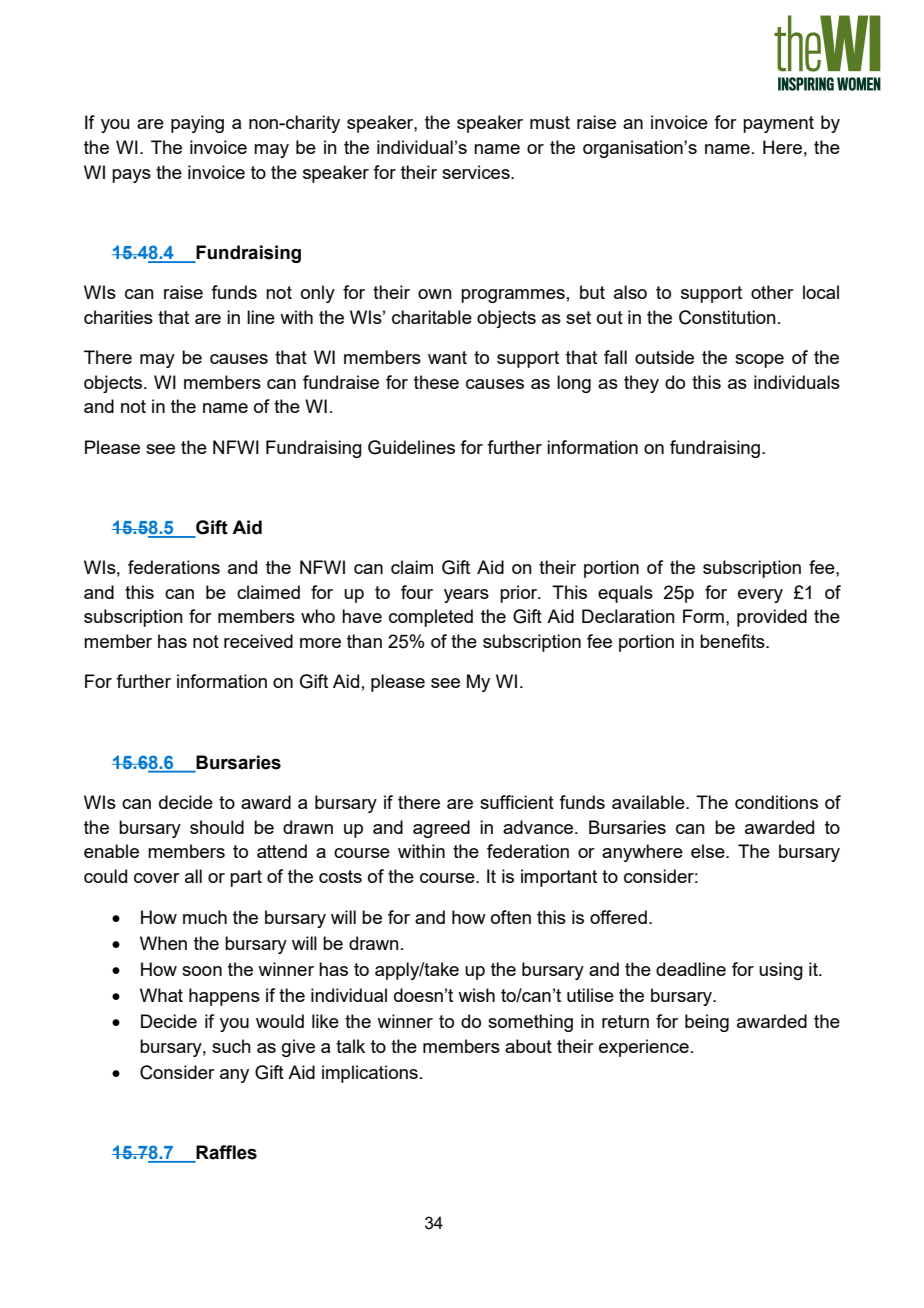  I want to click on payment, so click(778, 124).
